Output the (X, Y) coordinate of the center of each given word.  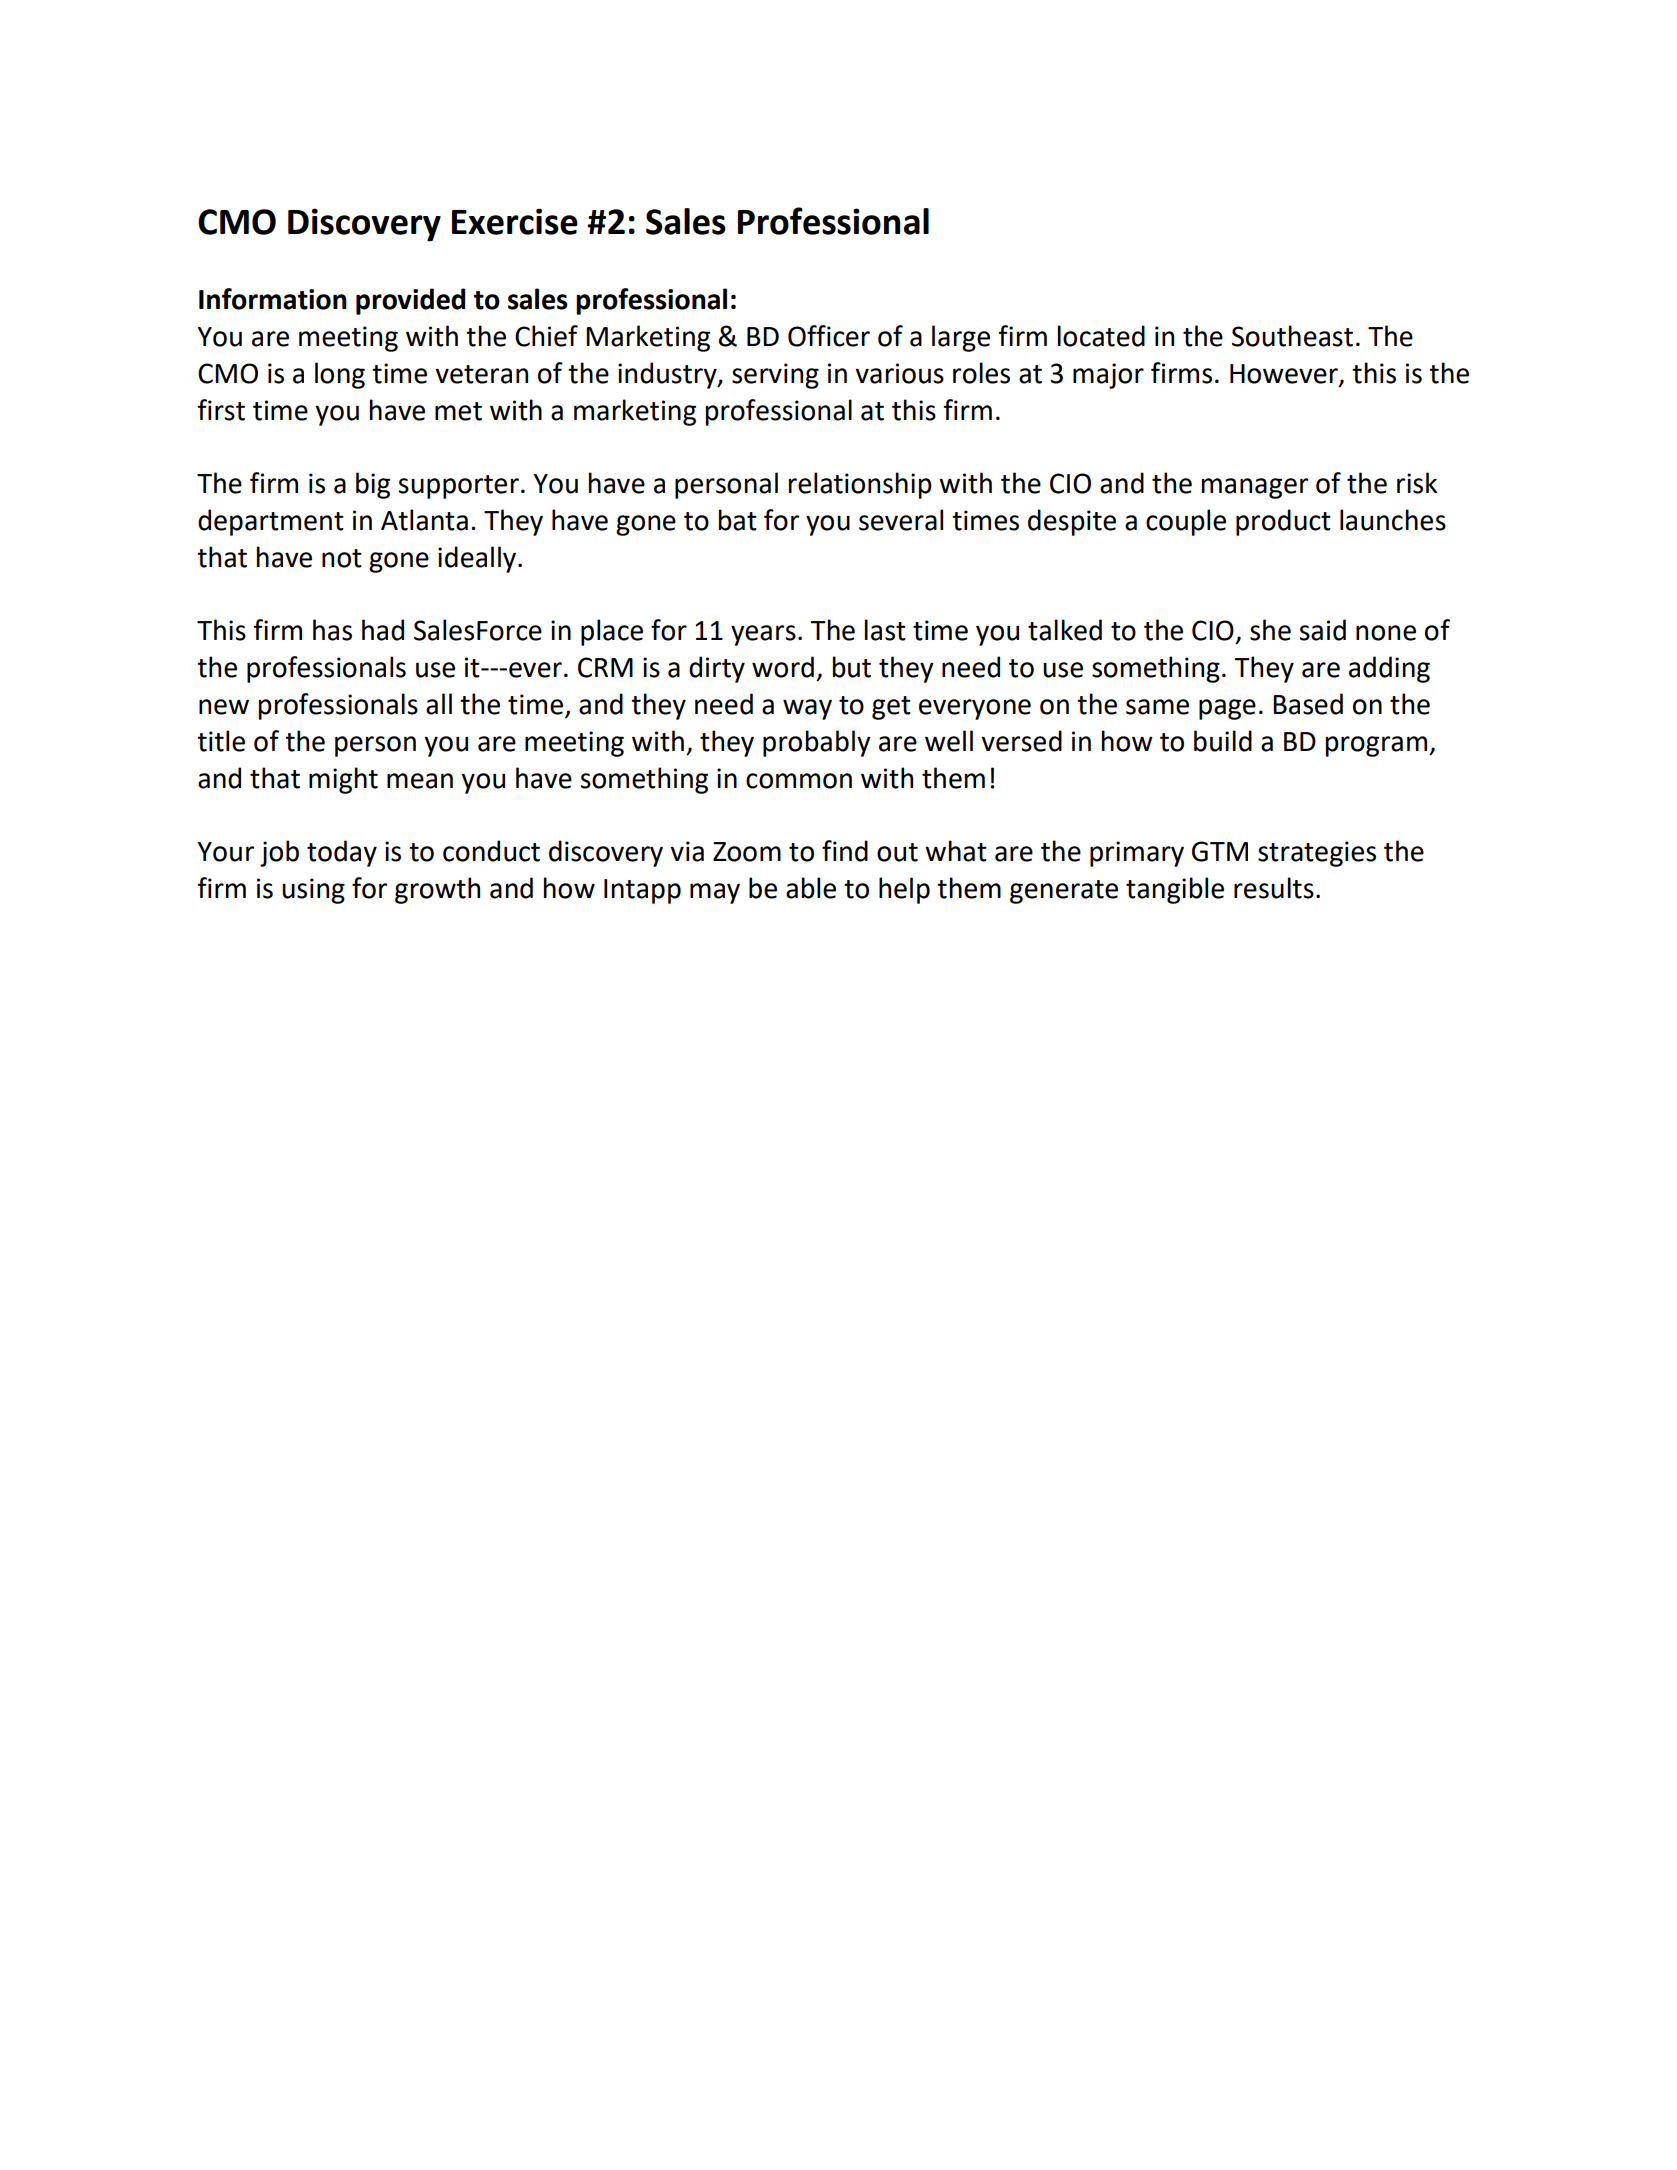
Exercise (515, 221)
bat (738, 520)
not (342, 558)
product (1283, 522)
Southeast (1292, 336)
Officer (829, 336)
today (342, 853)
